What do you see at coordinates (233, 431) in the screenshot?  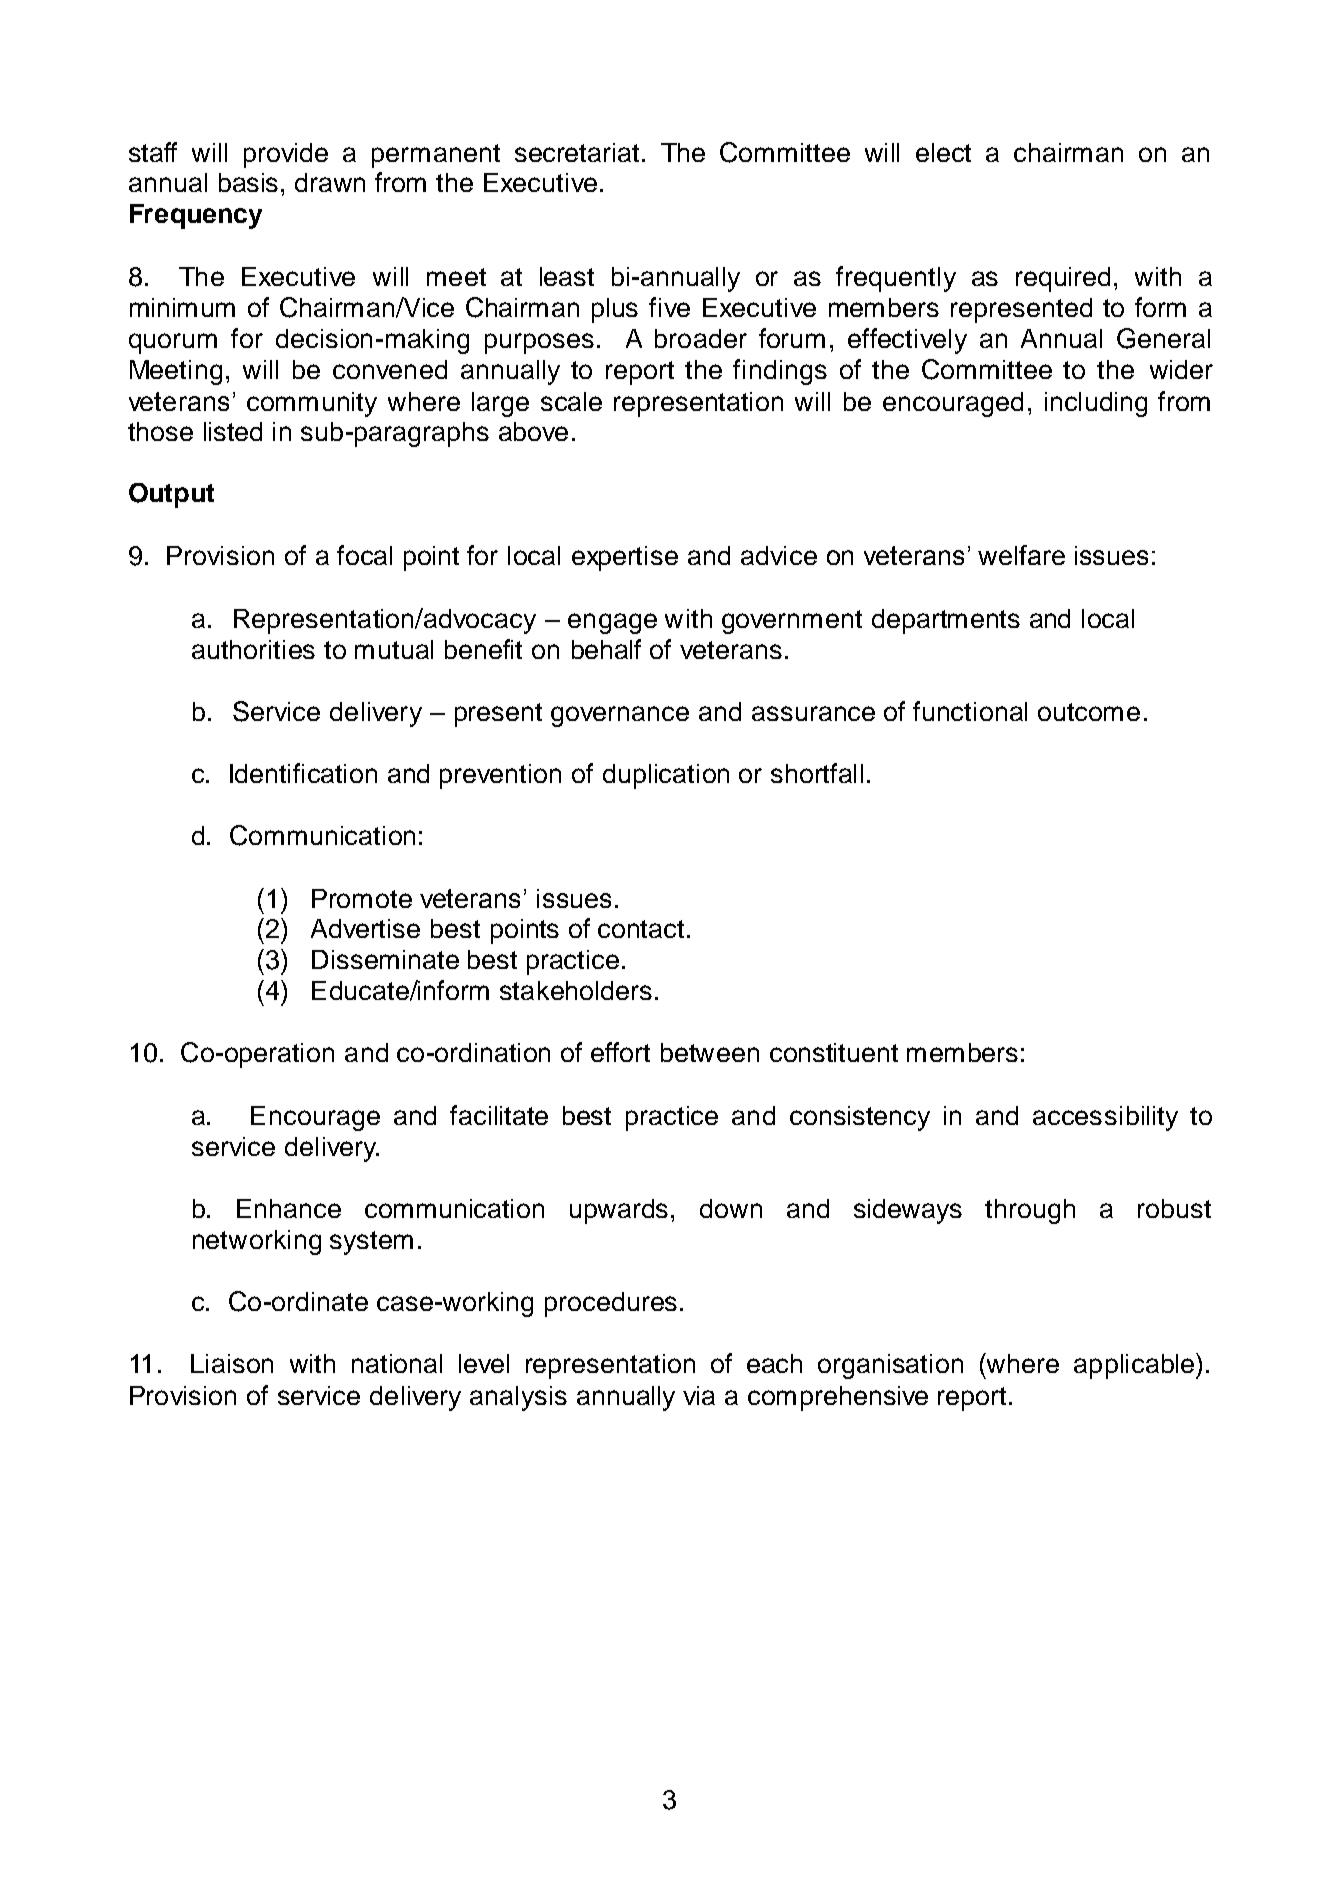 I see `listed` at bounding box center [233, 431].
